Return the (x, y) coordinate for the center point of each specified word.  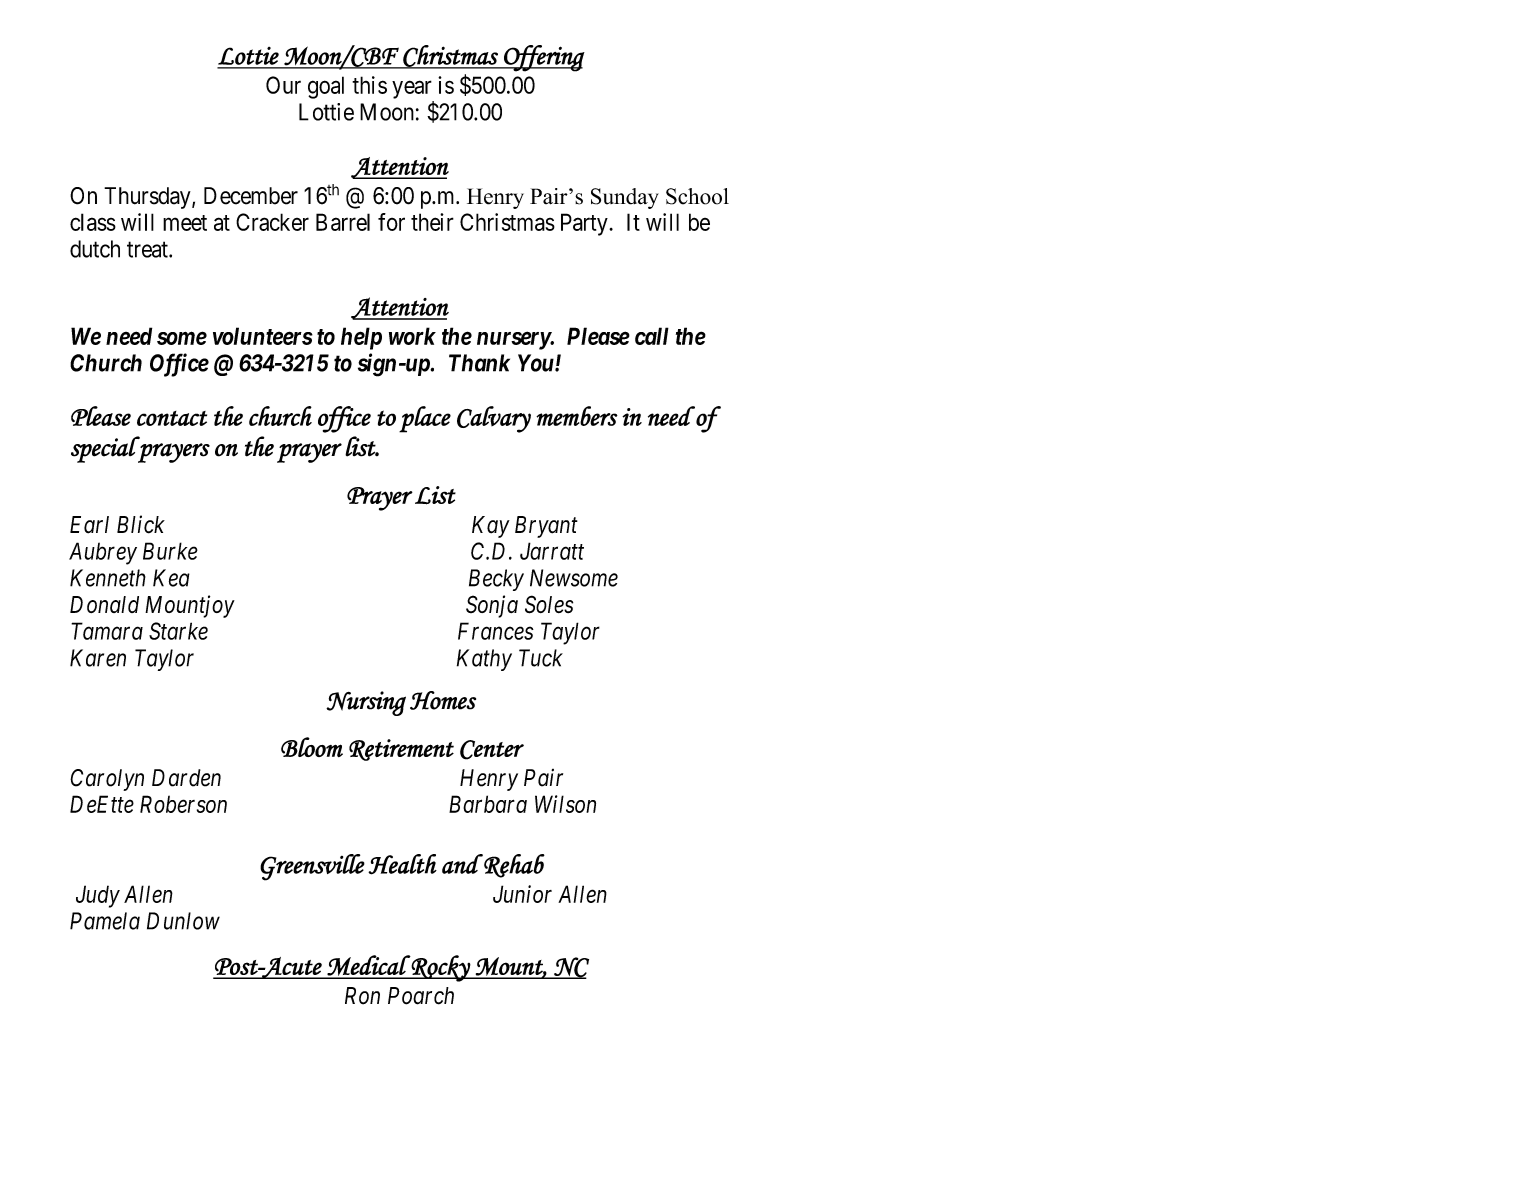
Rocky (441, 968)
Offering (543, 58)
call (652, 336)
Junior (522, 894)
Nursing (366, 703)
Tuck (541, 658)
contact (172, 418)
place (425, 419)
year (412, 90)
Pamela (105, 921)
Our (283, 85)
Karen (98, 658)
